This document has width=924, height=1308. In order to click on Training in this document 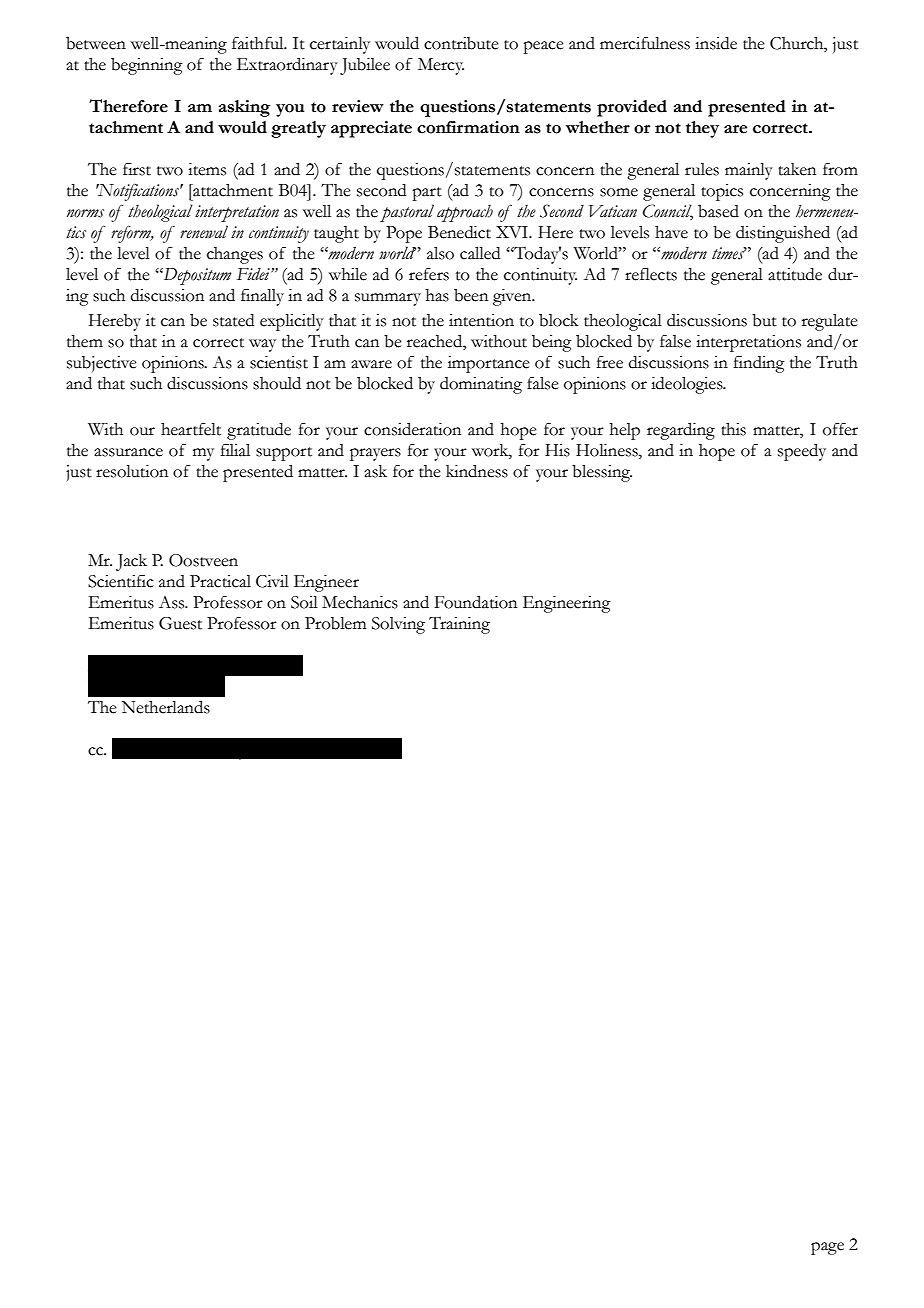, I will do `click(459, 625)`.
